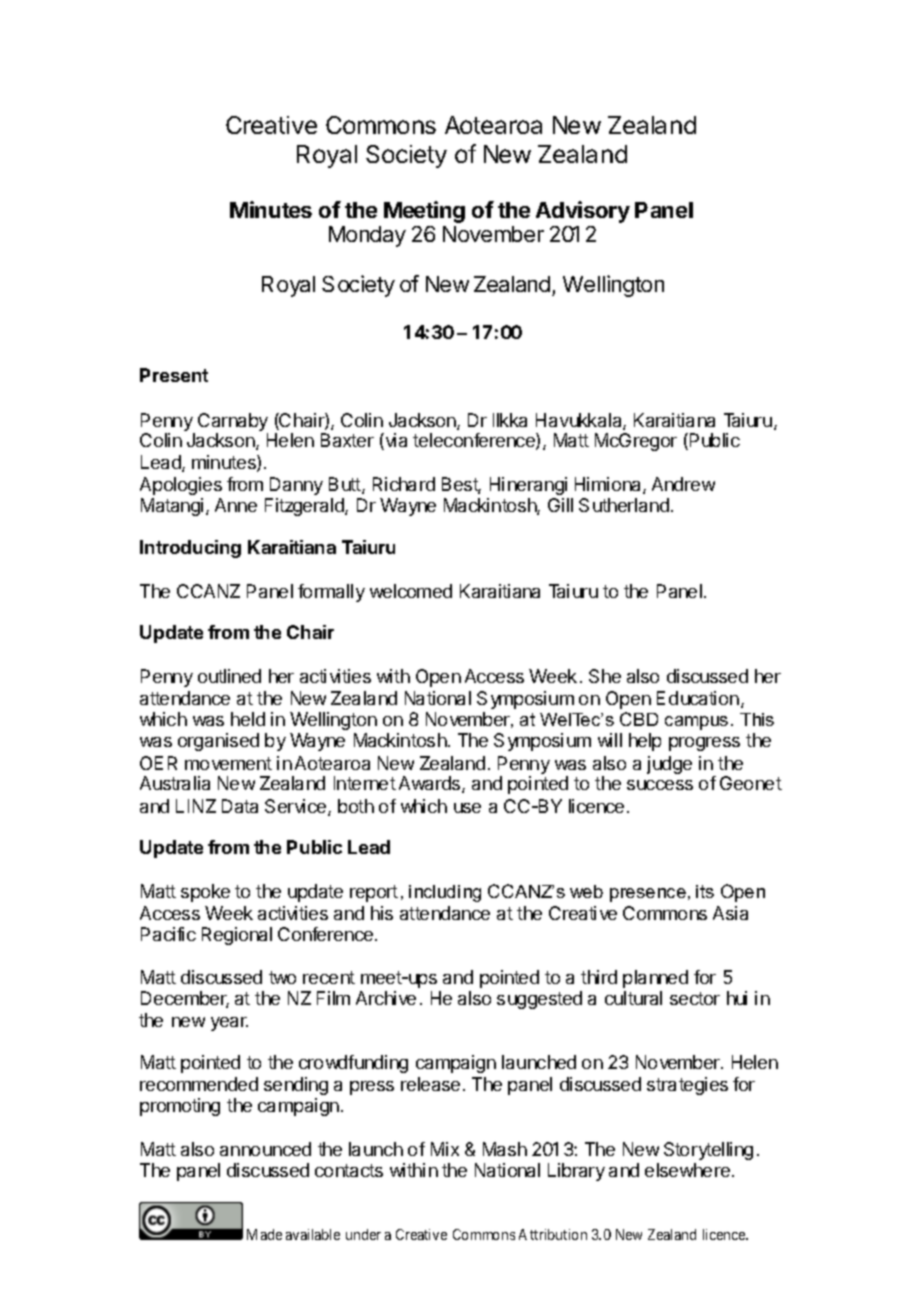 This page has width=924, height=1309. What do you see at coordinates (445, 893) in the page?
I see `including` at bounding box center [445, 893].
